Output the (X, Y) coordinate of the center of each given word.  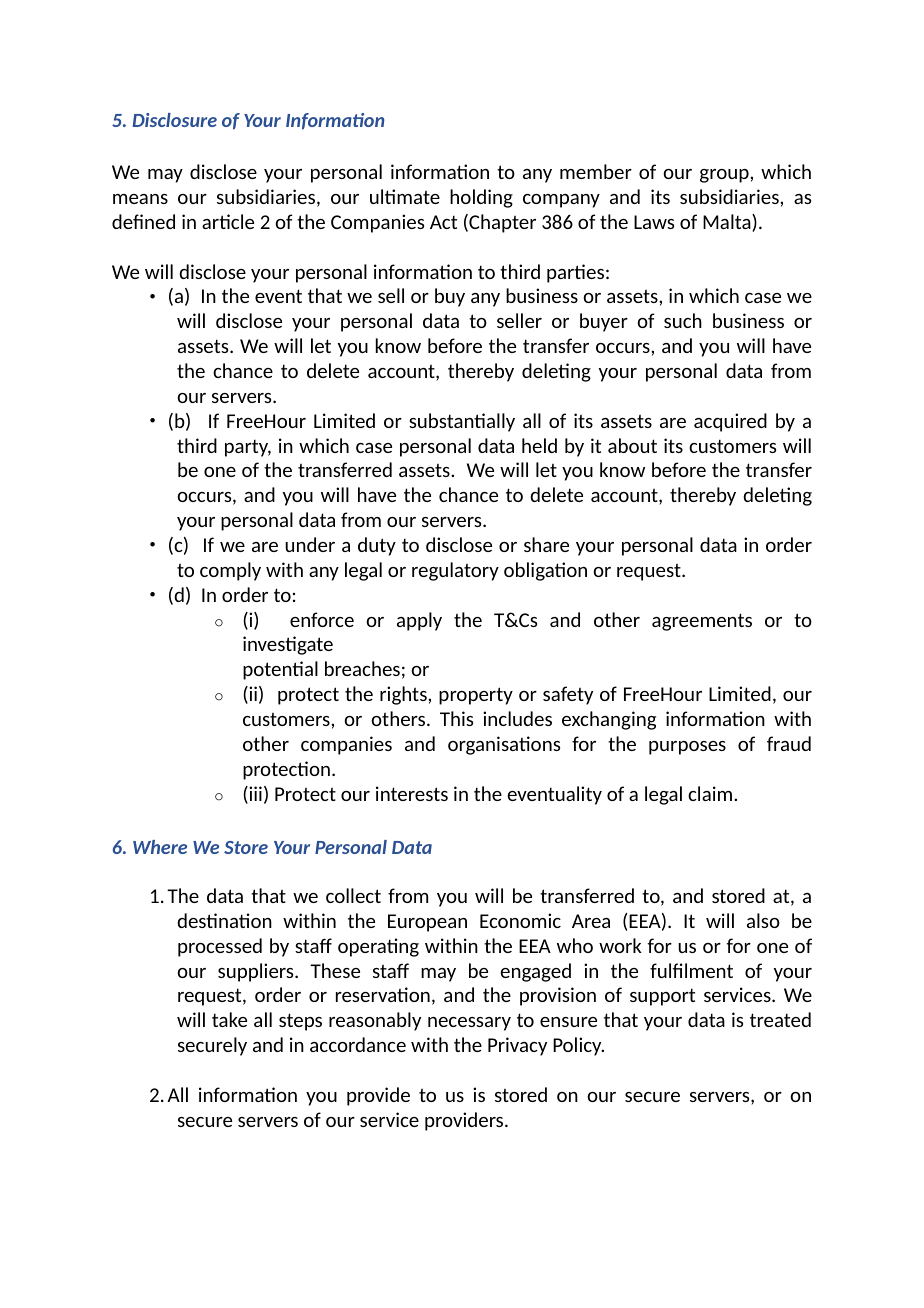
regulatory (455, 571)
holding (481, 198)
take (229, 1019)
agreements (702, 622)
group (725, 176)
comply (230, 571)
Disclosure (174, 120)
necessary (469, 1024)
